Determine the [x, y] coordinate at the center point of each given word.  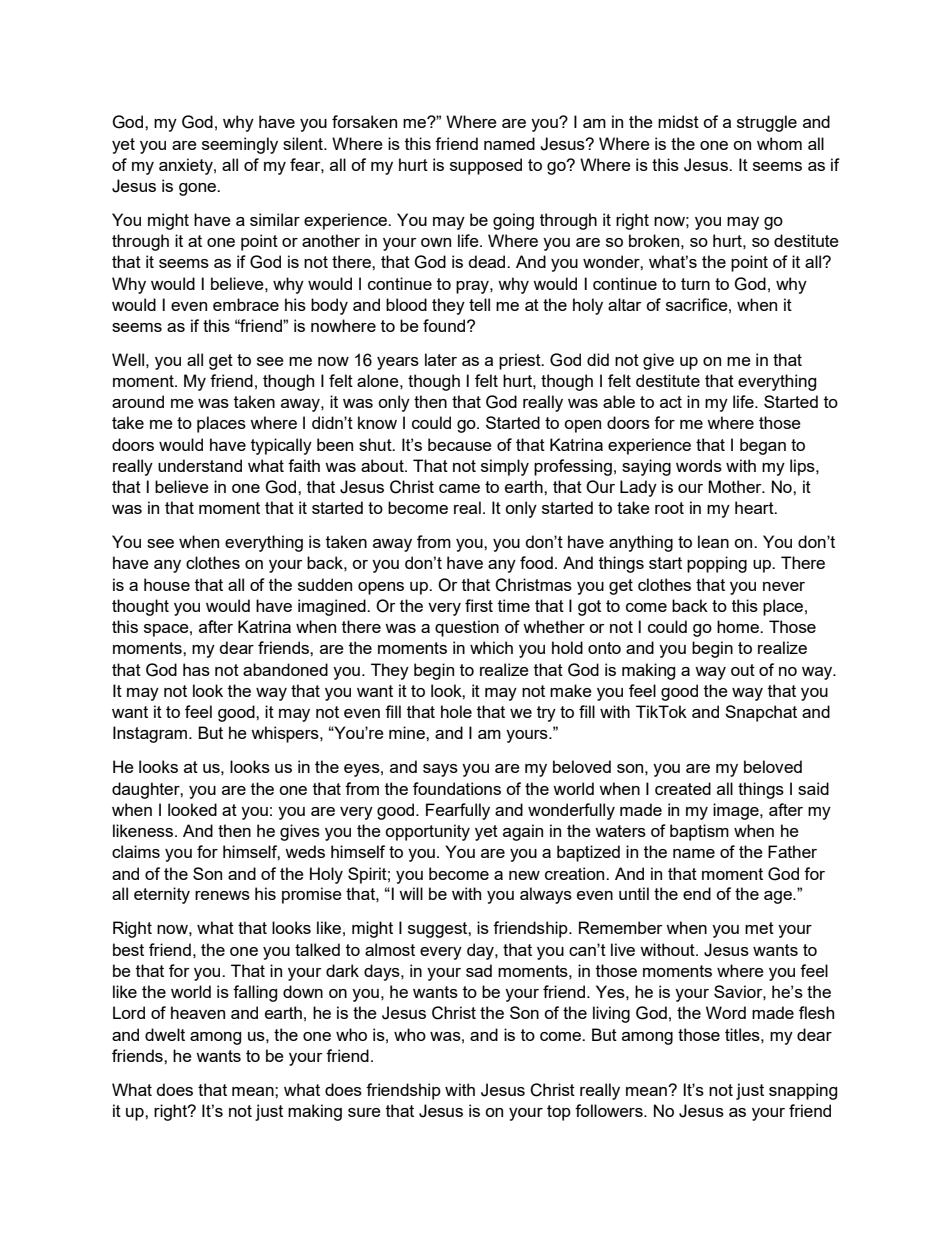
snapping [803, 1091]
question [467, 628]
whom [779, 143]
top [559, 1113]
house [167, 584]
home [739, 626]
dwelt [165, 1034]
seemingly [240, 145]
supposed [486, 166]
